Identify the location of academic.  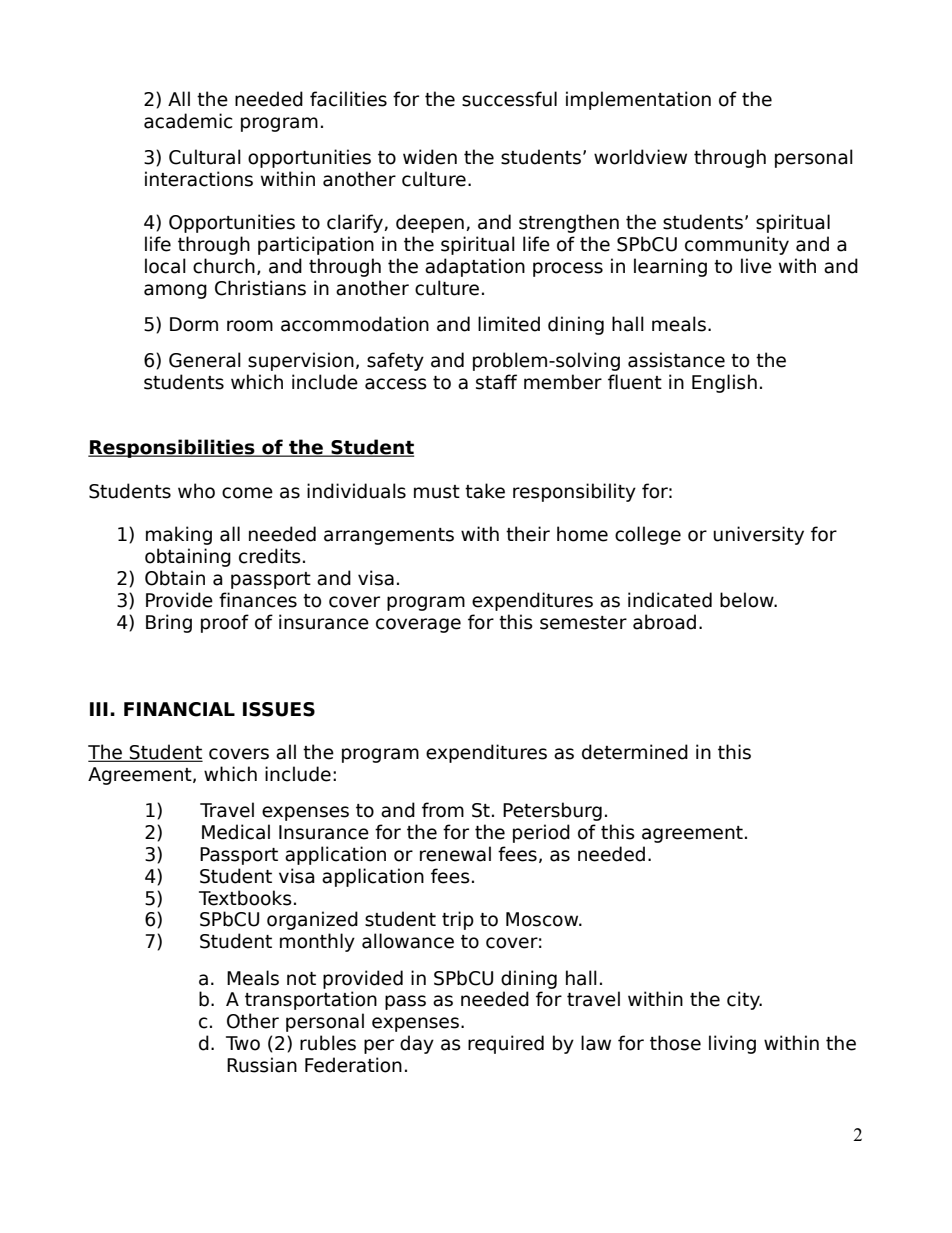
(188, 121).
